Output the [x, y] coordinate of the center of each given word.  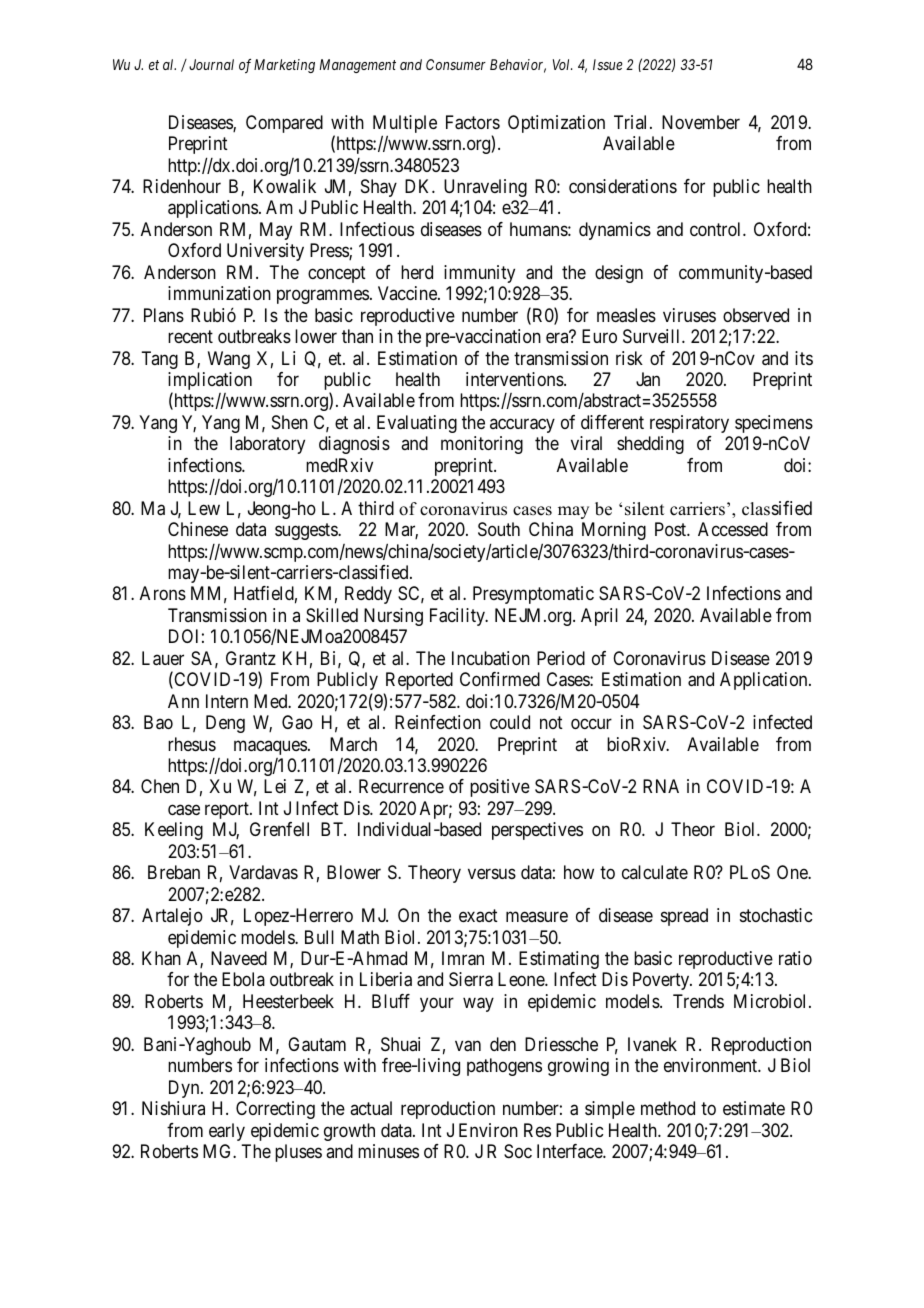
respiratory [689, 424]
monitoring [482, 445]
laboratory [267, 445]
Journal [211, 64]
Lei [275, 786]
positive [500, 788]
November [701, 122]
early [227, 1132]
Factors [473, 122]
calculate [655, 872]
